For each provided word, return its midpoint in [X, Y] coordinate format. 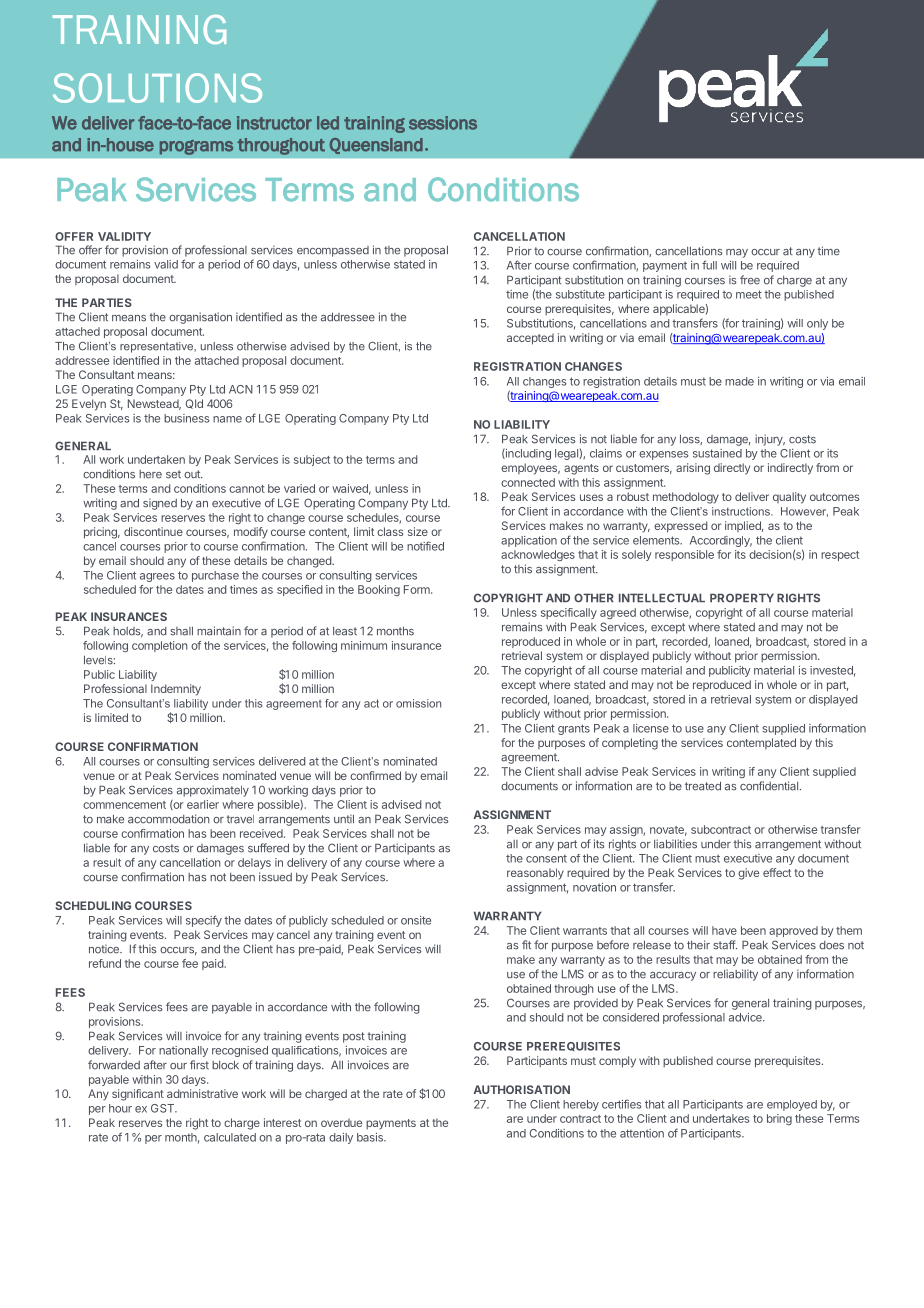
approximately [213, 791]
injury [770, 440]
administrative [202, 1093]
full [709, 265]
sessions [443, 123]
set [173, 474]
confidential [769, 786]
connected [528, 482]
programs [196, 147]
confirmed [375, 775]
